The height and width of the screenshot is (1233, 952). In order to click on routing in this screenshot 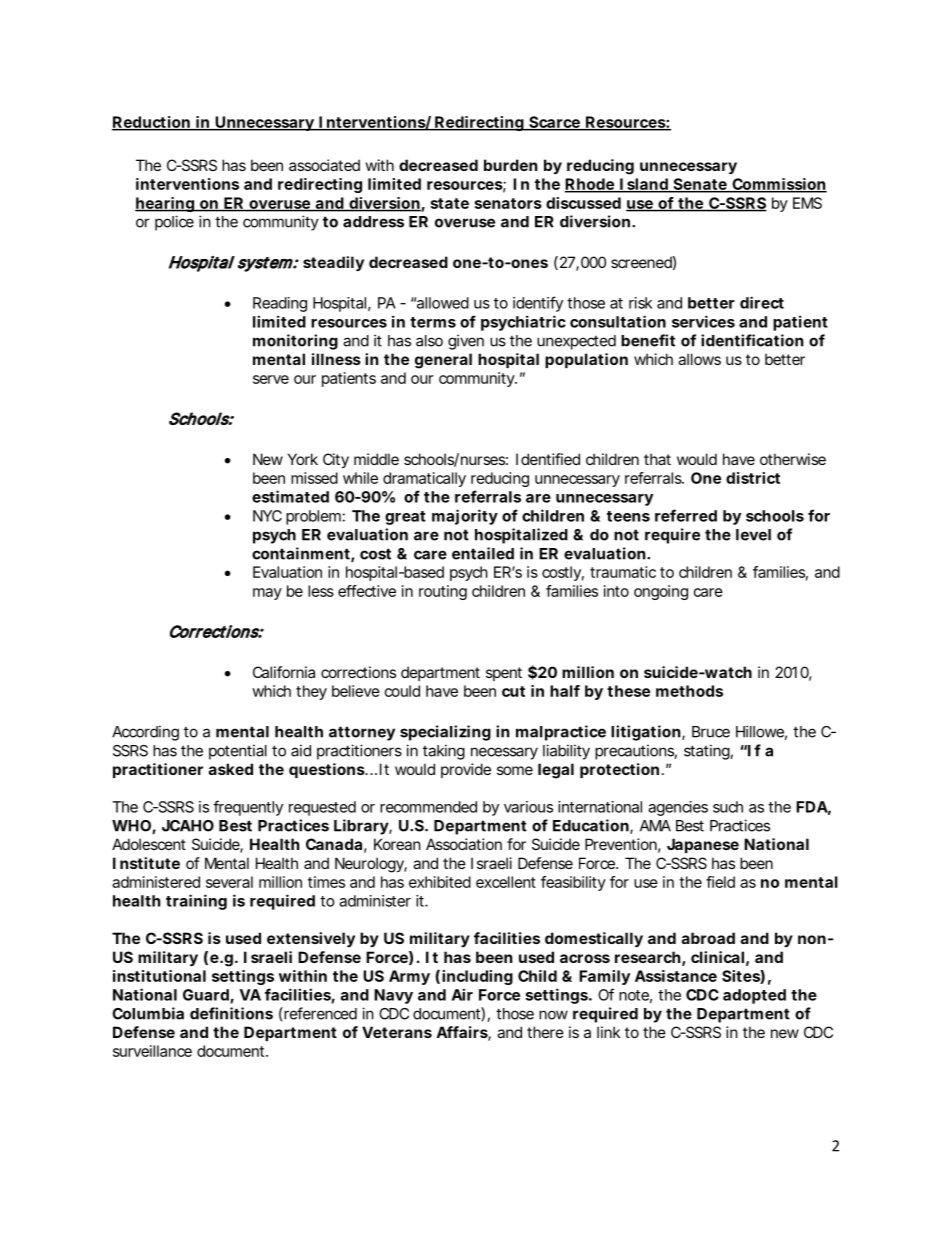, I will do `click(443, 592)`.
